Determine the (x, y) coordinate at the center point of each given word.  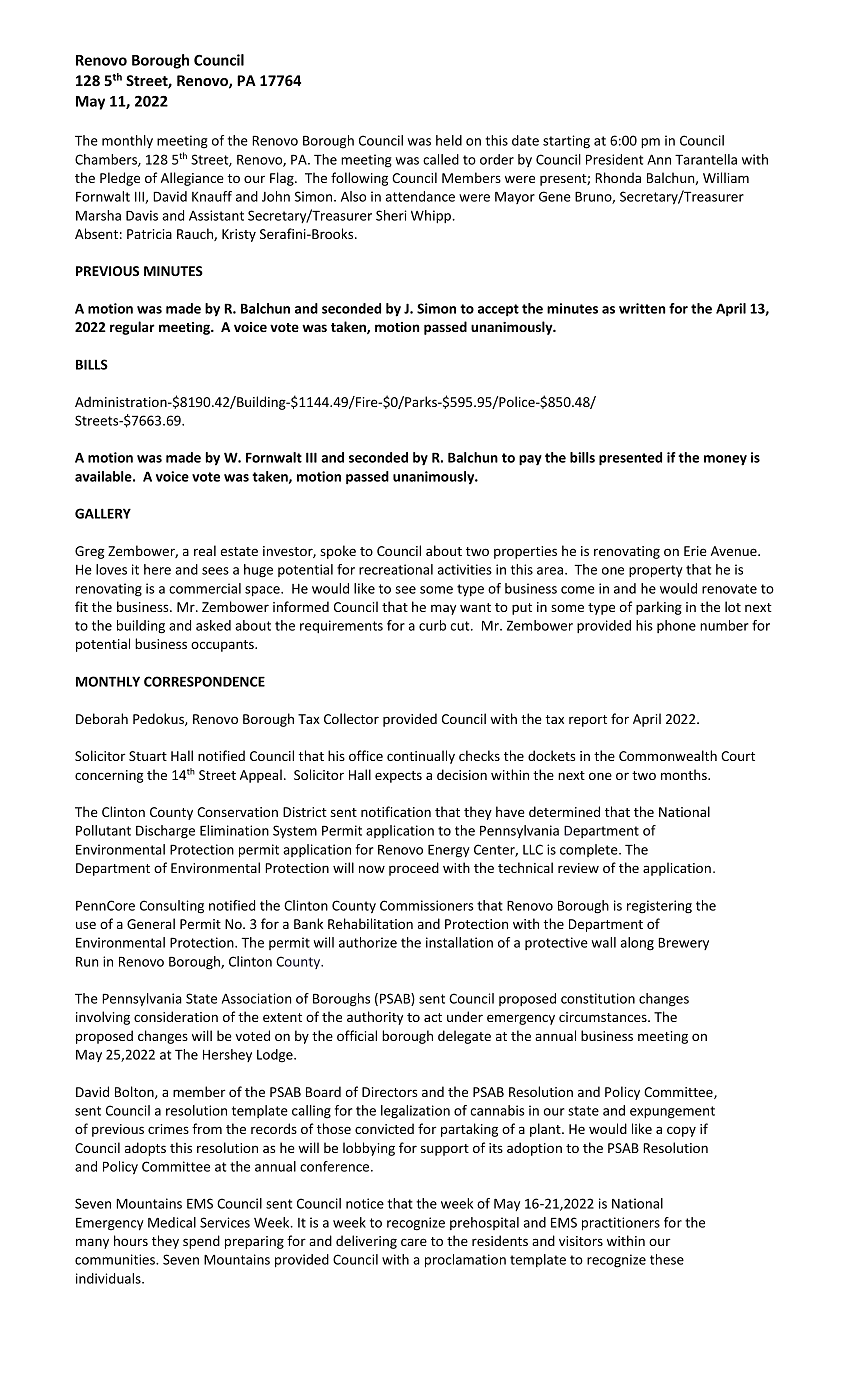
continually (421, 757)
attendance (420, 196)
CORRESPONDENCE (204, 681)
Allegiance (192, 179)
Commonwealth (668, 755)
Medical (172, 1222)
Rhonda (618, 177)
